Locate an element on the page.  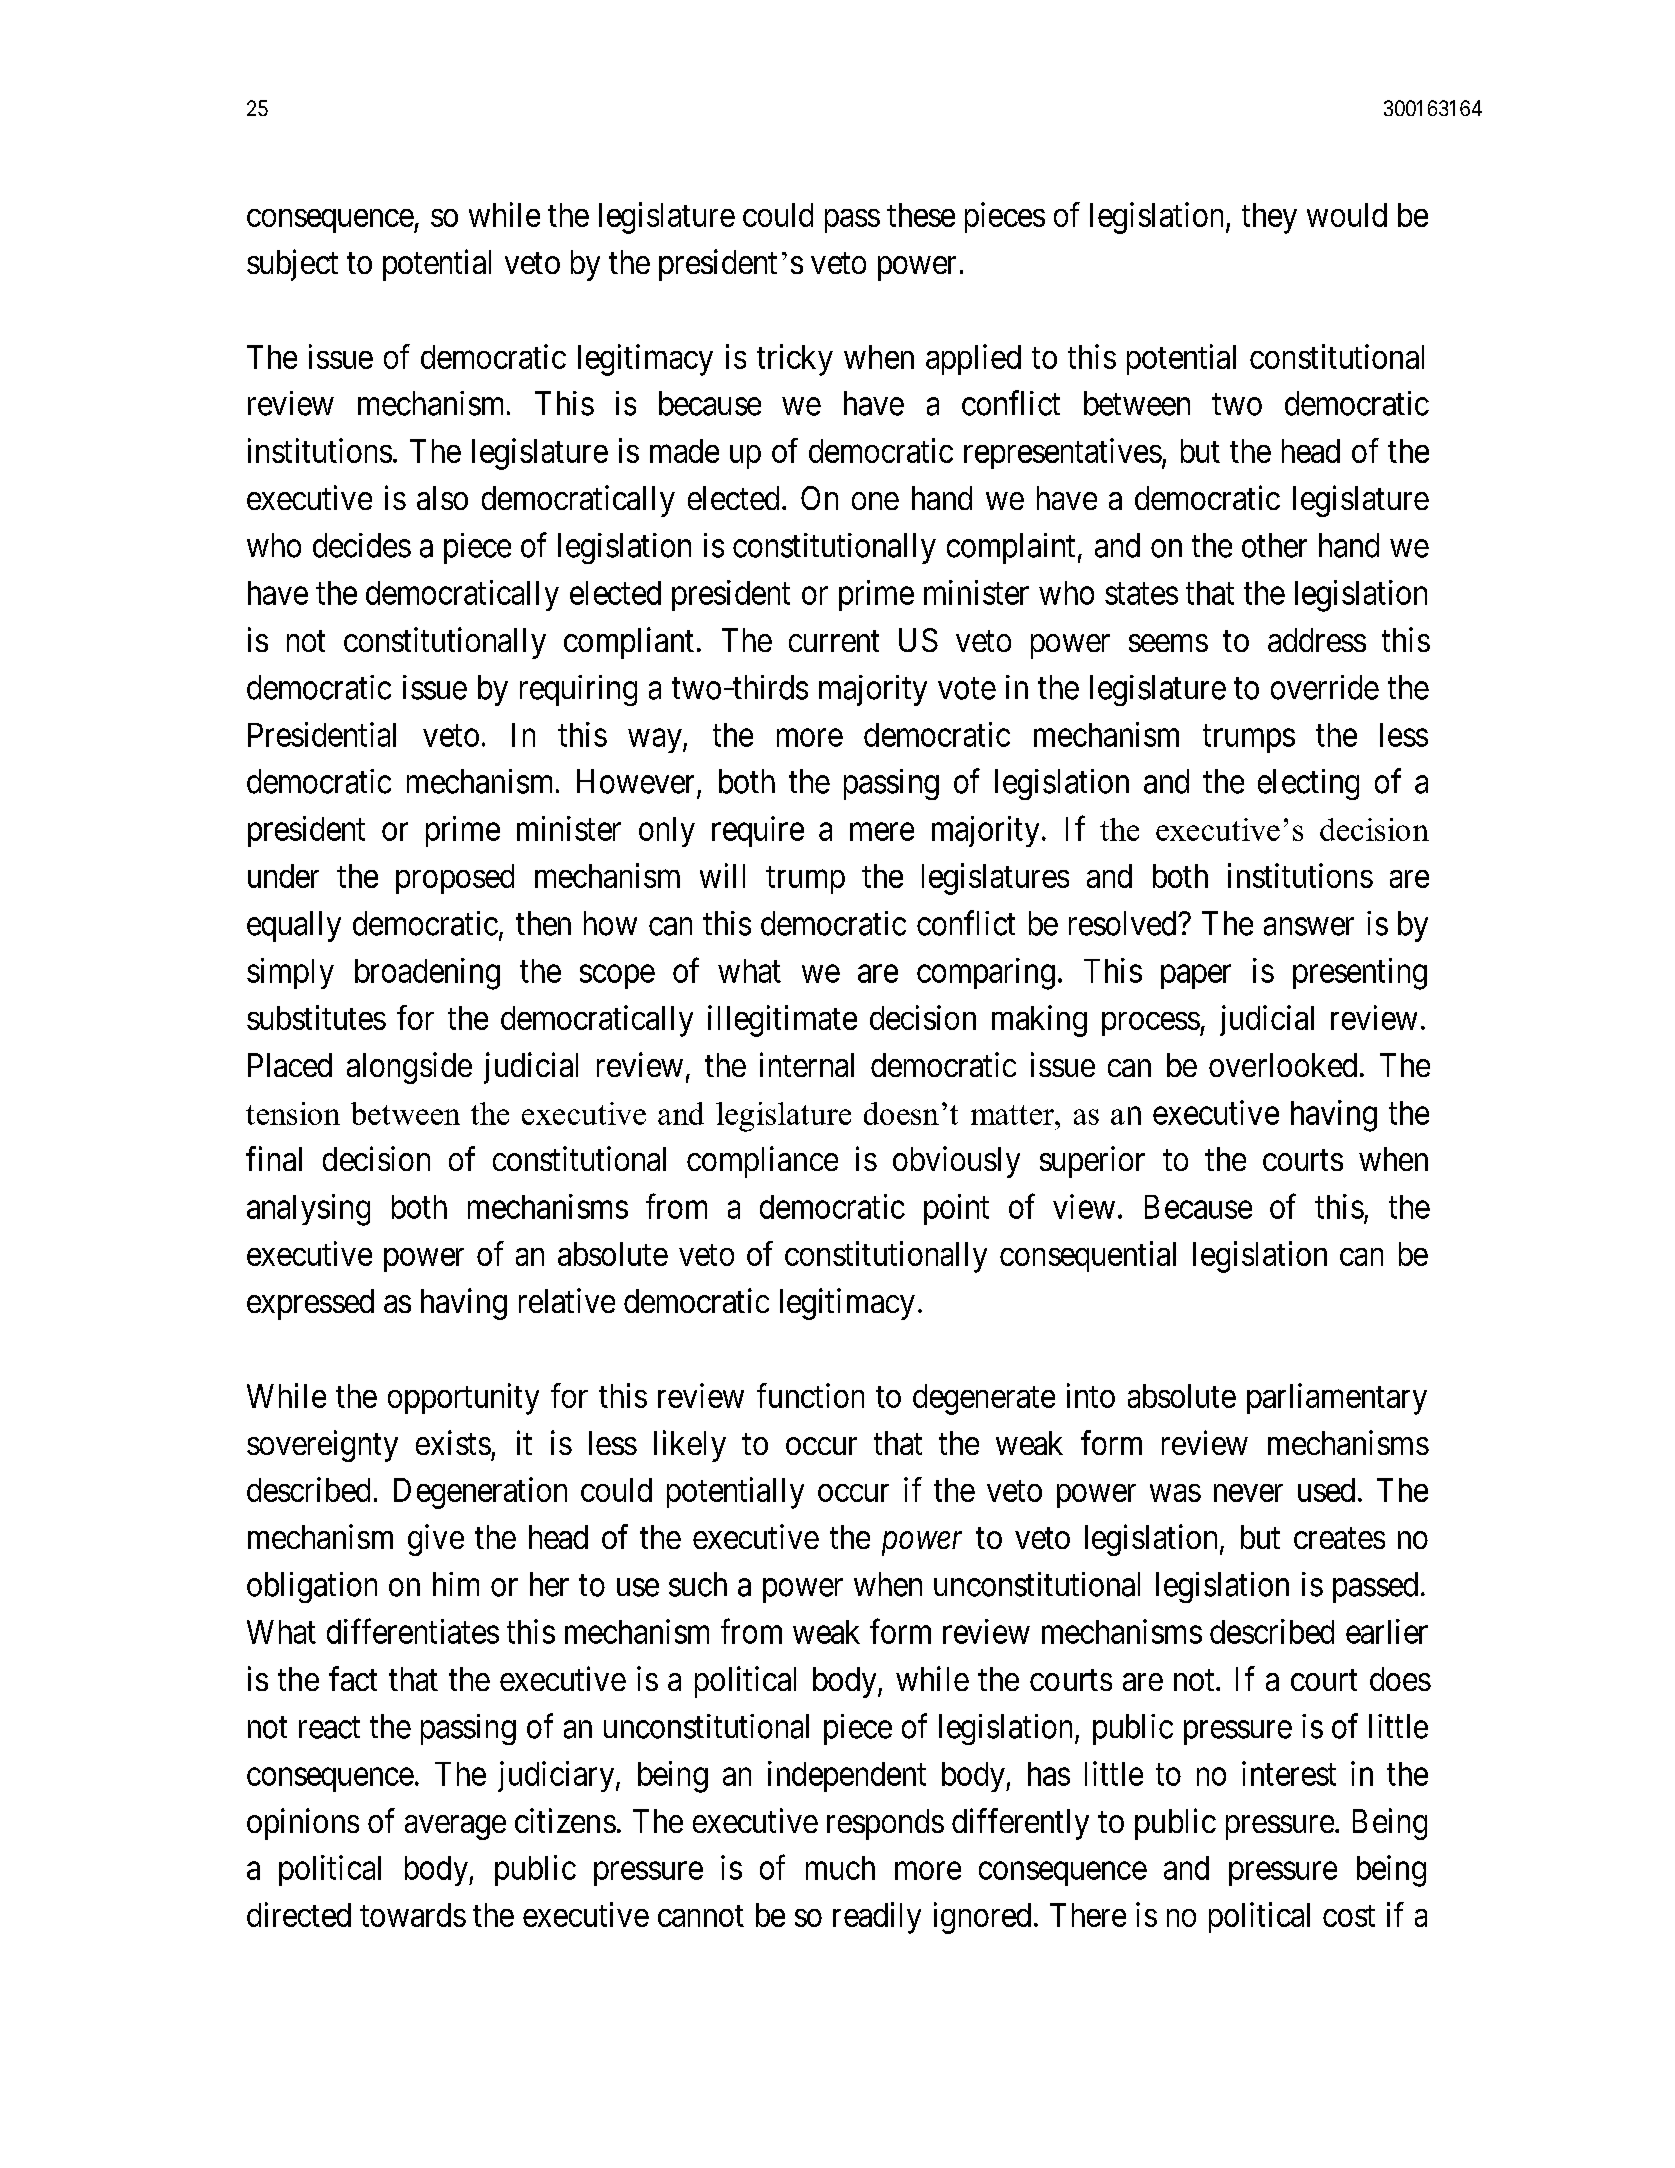
they is located at coordinates (1269, 218).
